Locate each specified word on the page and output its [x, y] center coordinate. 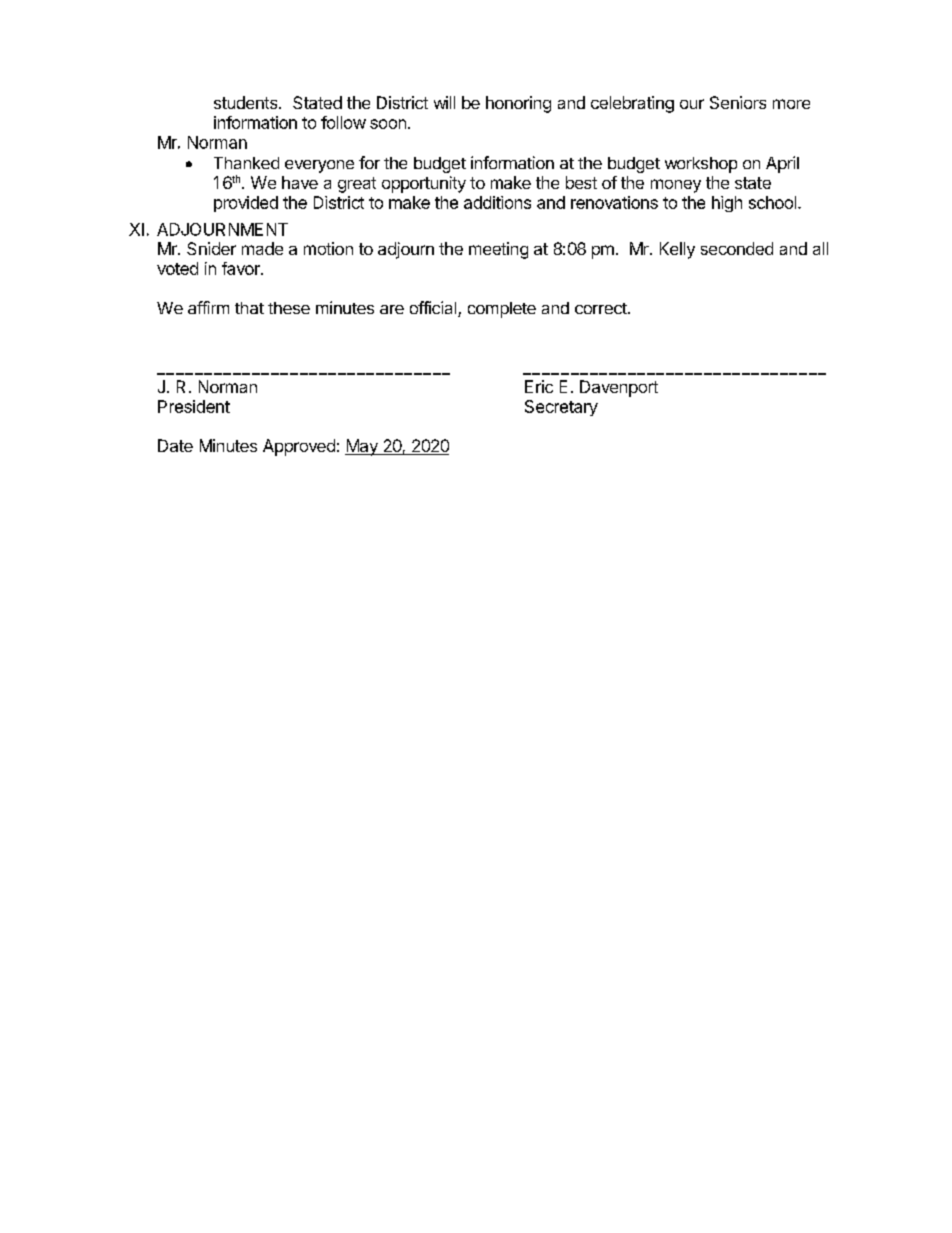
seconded [737, 248]
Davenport [619, 388]
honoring [518, 104]
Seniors [738, 102]
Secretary [561, 408]
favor [242, 268]
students [247, 102]
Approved [299, 447]
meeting [498, 250]
